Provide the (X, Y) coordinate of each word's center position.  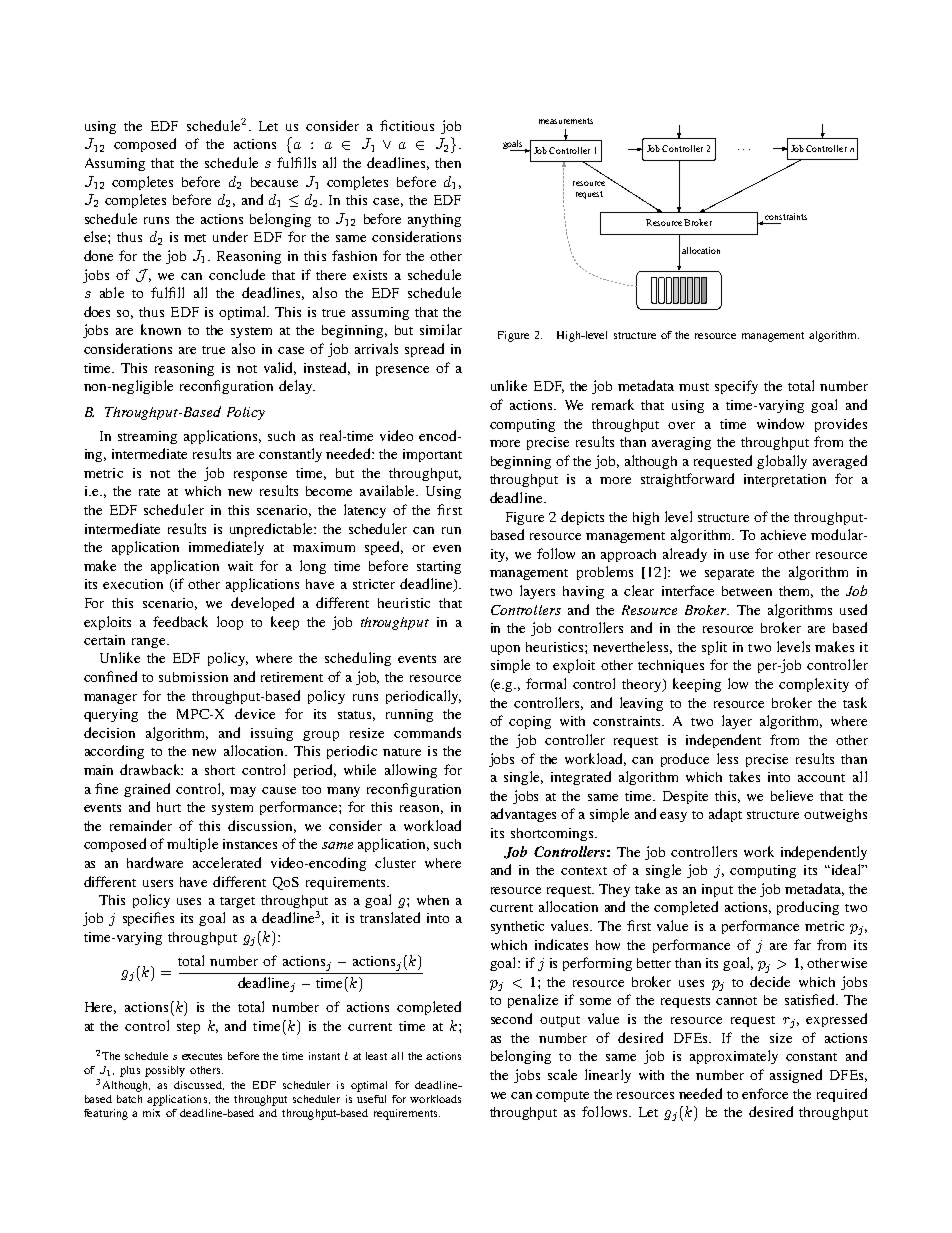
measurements (566, 121)
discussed (199, 1085)
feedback (180, 621)
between (747, 591)
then (448, 163)
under (230, 236)
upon (505, 650)
